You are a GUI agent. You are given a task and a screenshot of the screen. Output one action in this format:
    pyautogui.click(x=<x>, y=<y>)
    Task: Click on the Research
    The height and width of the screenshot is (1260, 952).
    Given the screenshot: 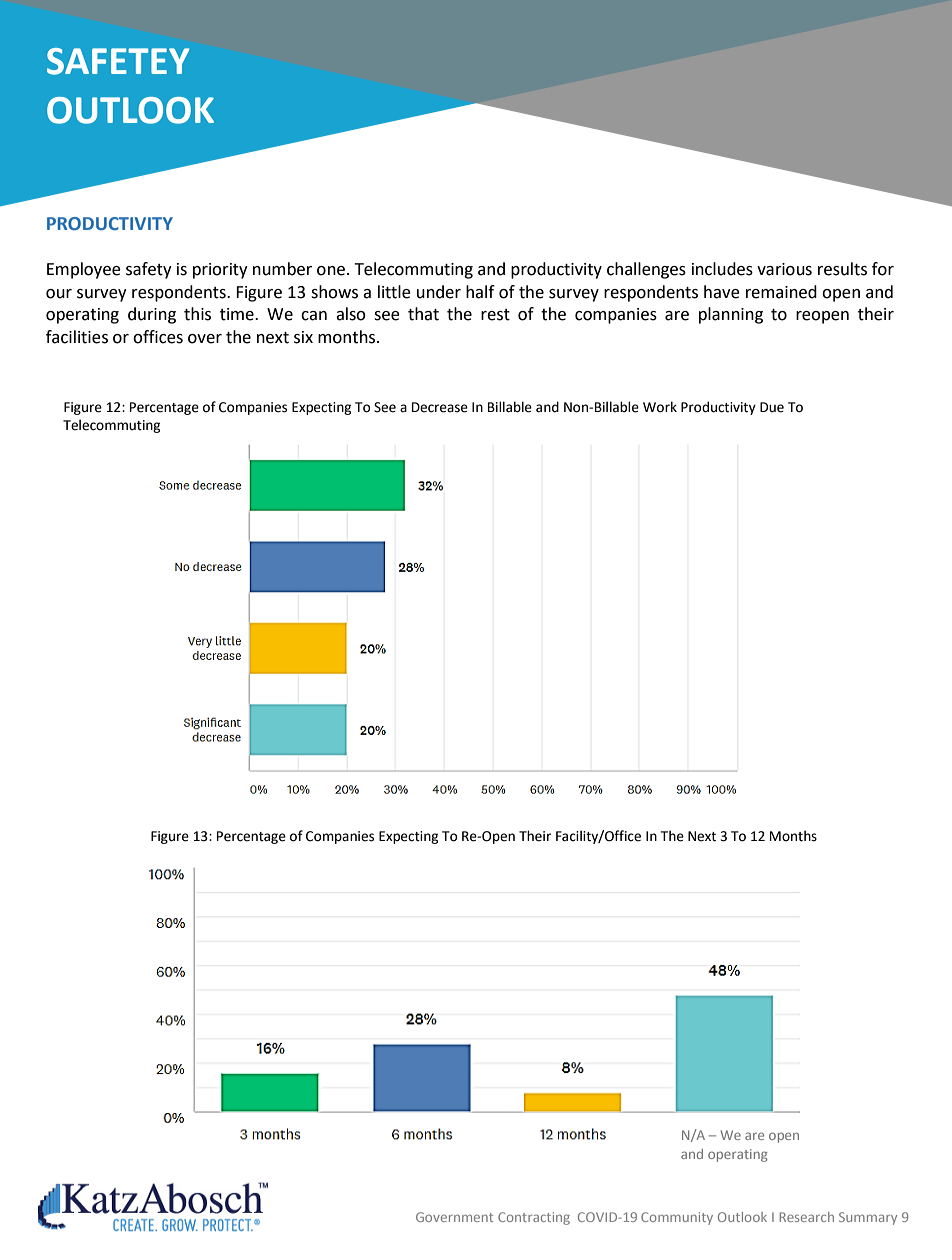 What is the action you would take?
    pyautogui.click(x=806, y=1217)
